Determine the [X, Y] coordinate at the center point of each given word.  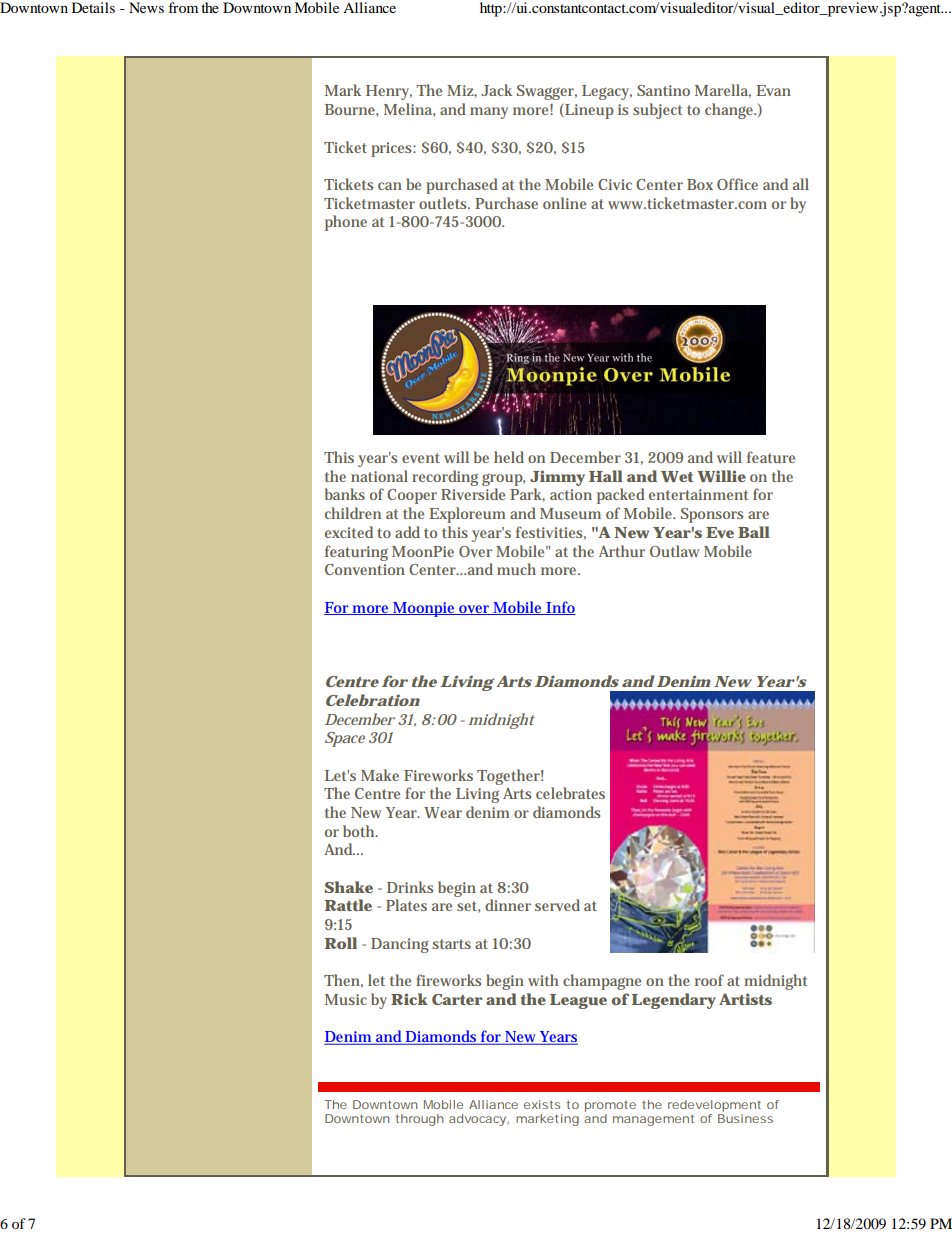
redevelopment [714, 1106]
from [183, 7]
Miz [462, 91]
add [407, 532]
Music [346, 999]
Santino [663, 90]
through [419, 1120]
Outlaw [674, 551]
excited [349, 532]
